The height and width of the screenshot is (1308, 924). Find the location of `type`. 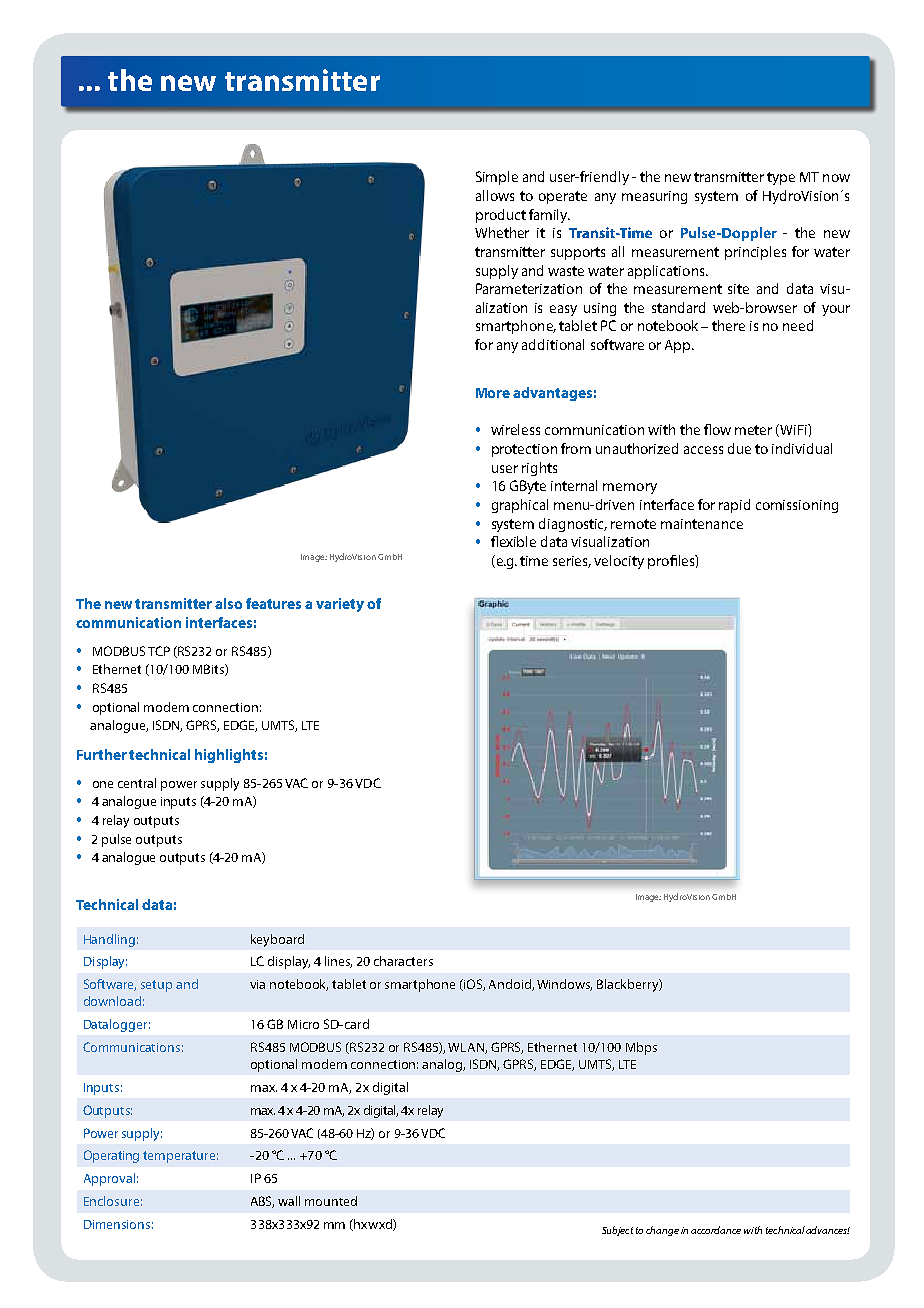

type is located at coordinates (781, 178).
